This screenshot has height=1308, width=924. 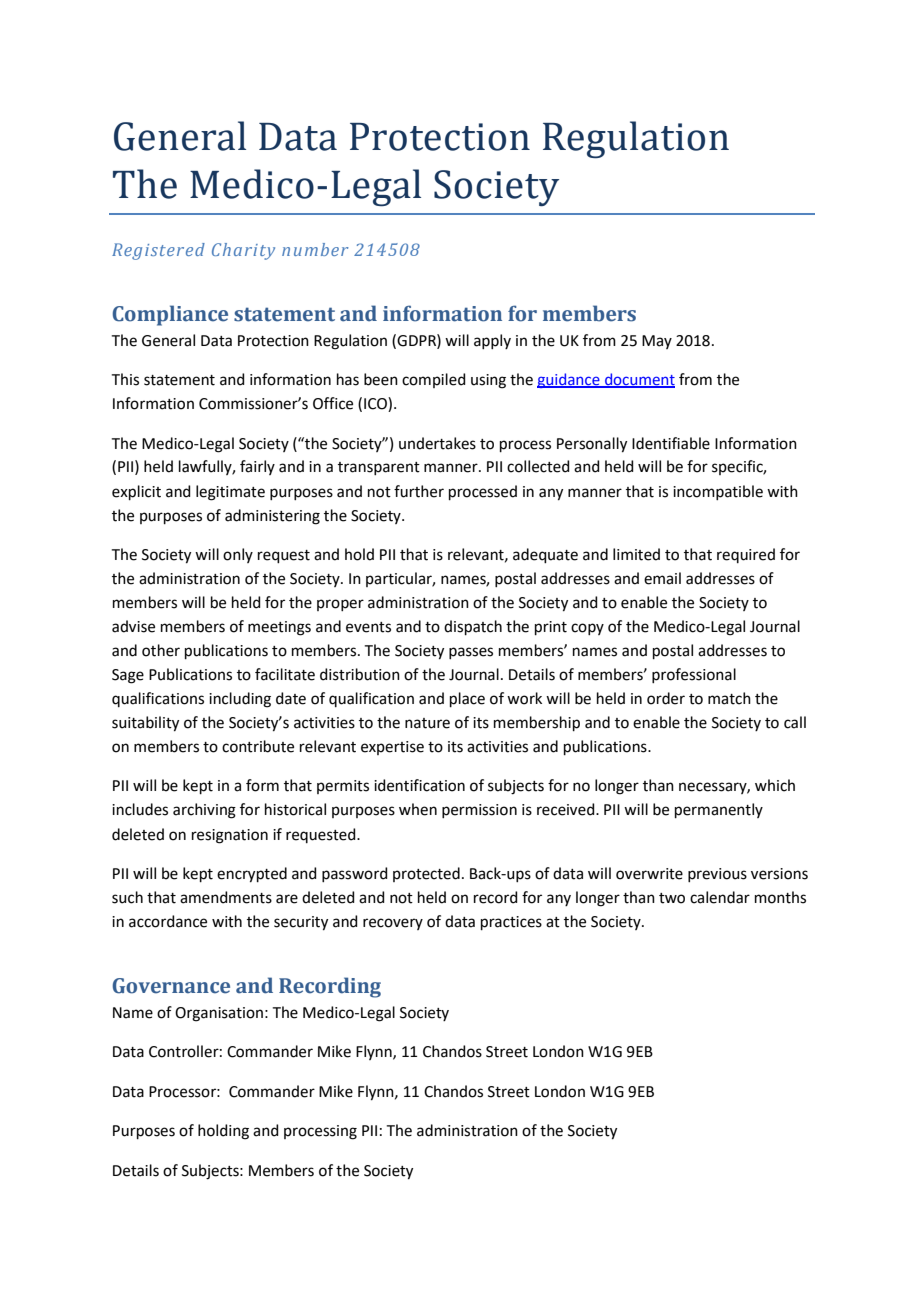 What do you see at coordinates (243, 251) in the screenshot?
I see `Charity` at bounding box center [243, 251].
